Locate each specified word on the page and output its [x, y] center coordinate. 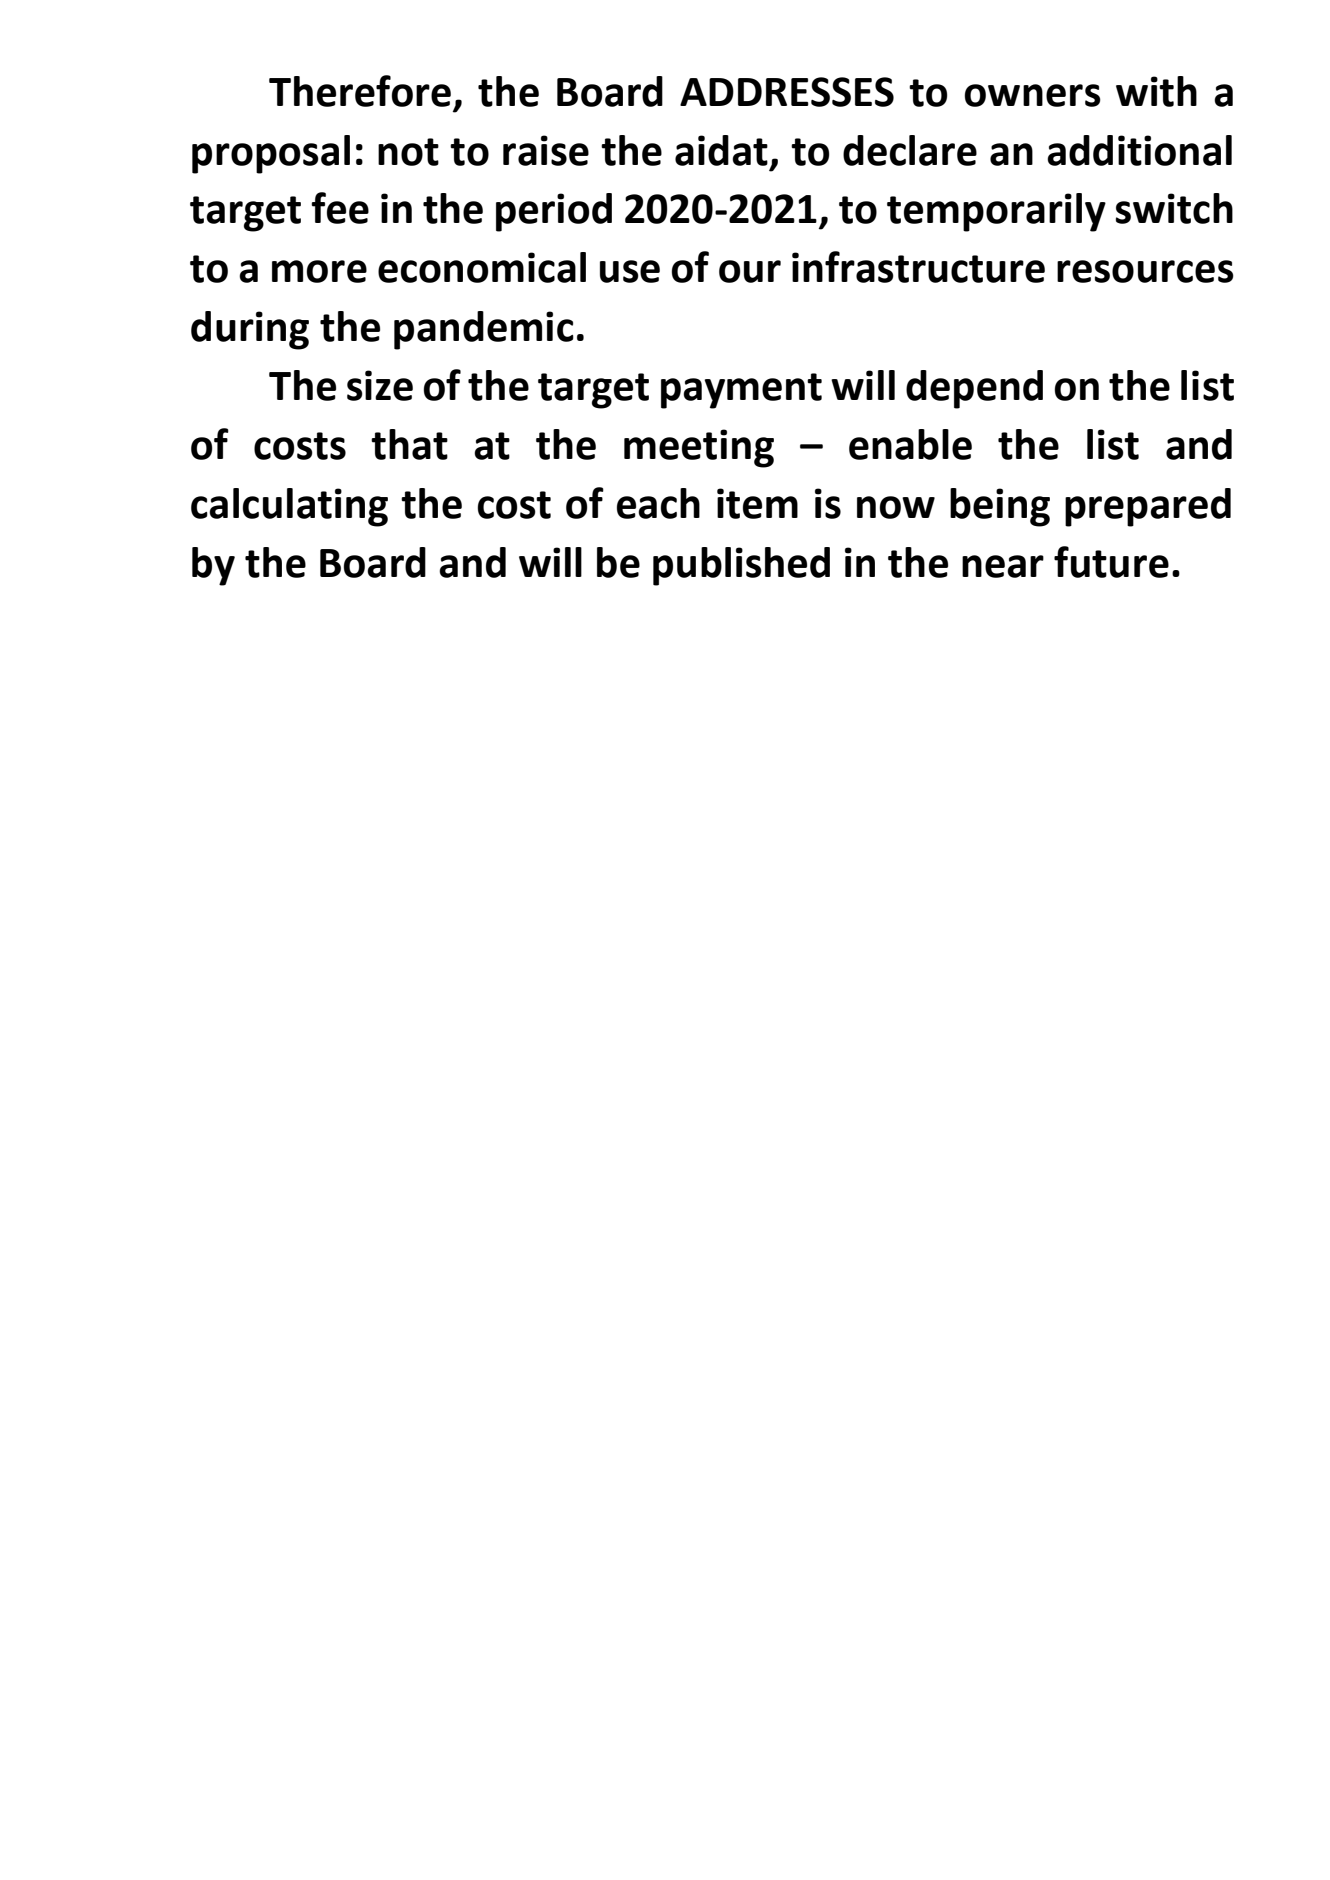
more [319, 271]
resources [1145, 271]
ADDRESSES [787, 92]
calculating [289, 507]
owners [1032, 95]
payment [741, 391]
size [380, 385]
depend [974, 389]
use [630, 271]
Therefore [360, 91]
